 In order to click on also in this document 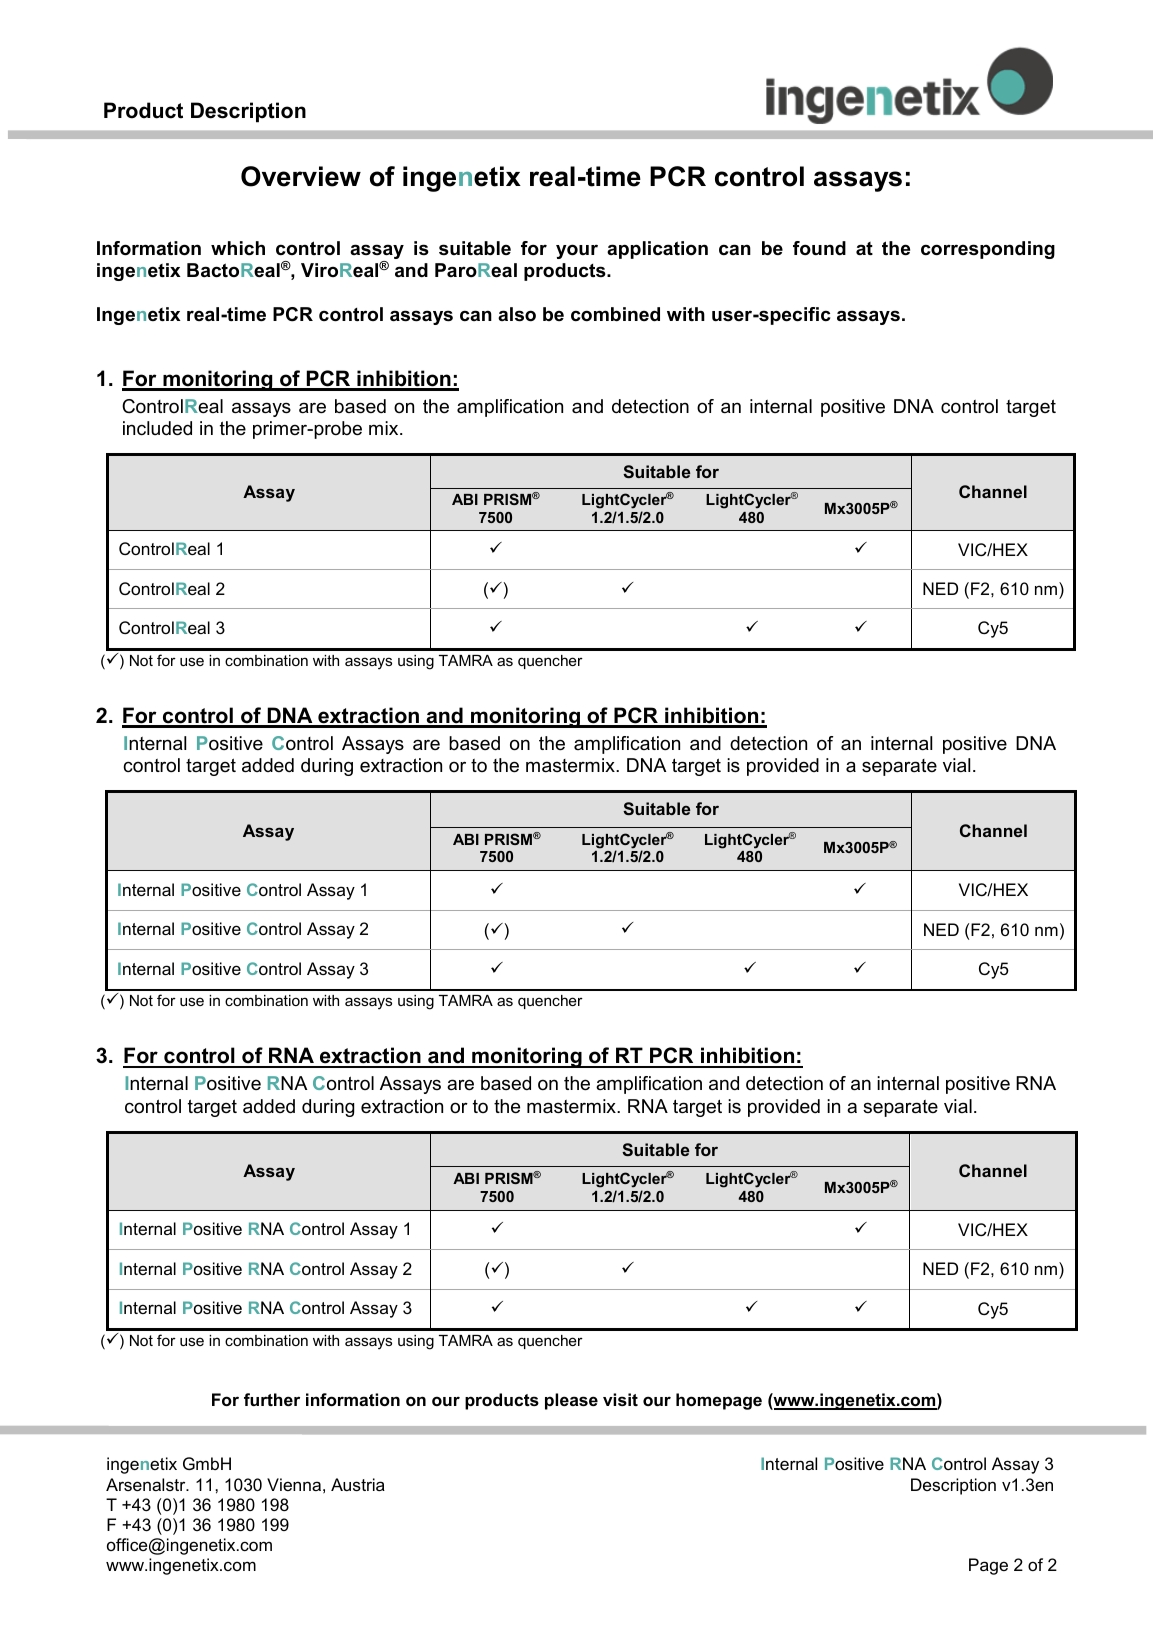, I will do `click(517, 314)`.
